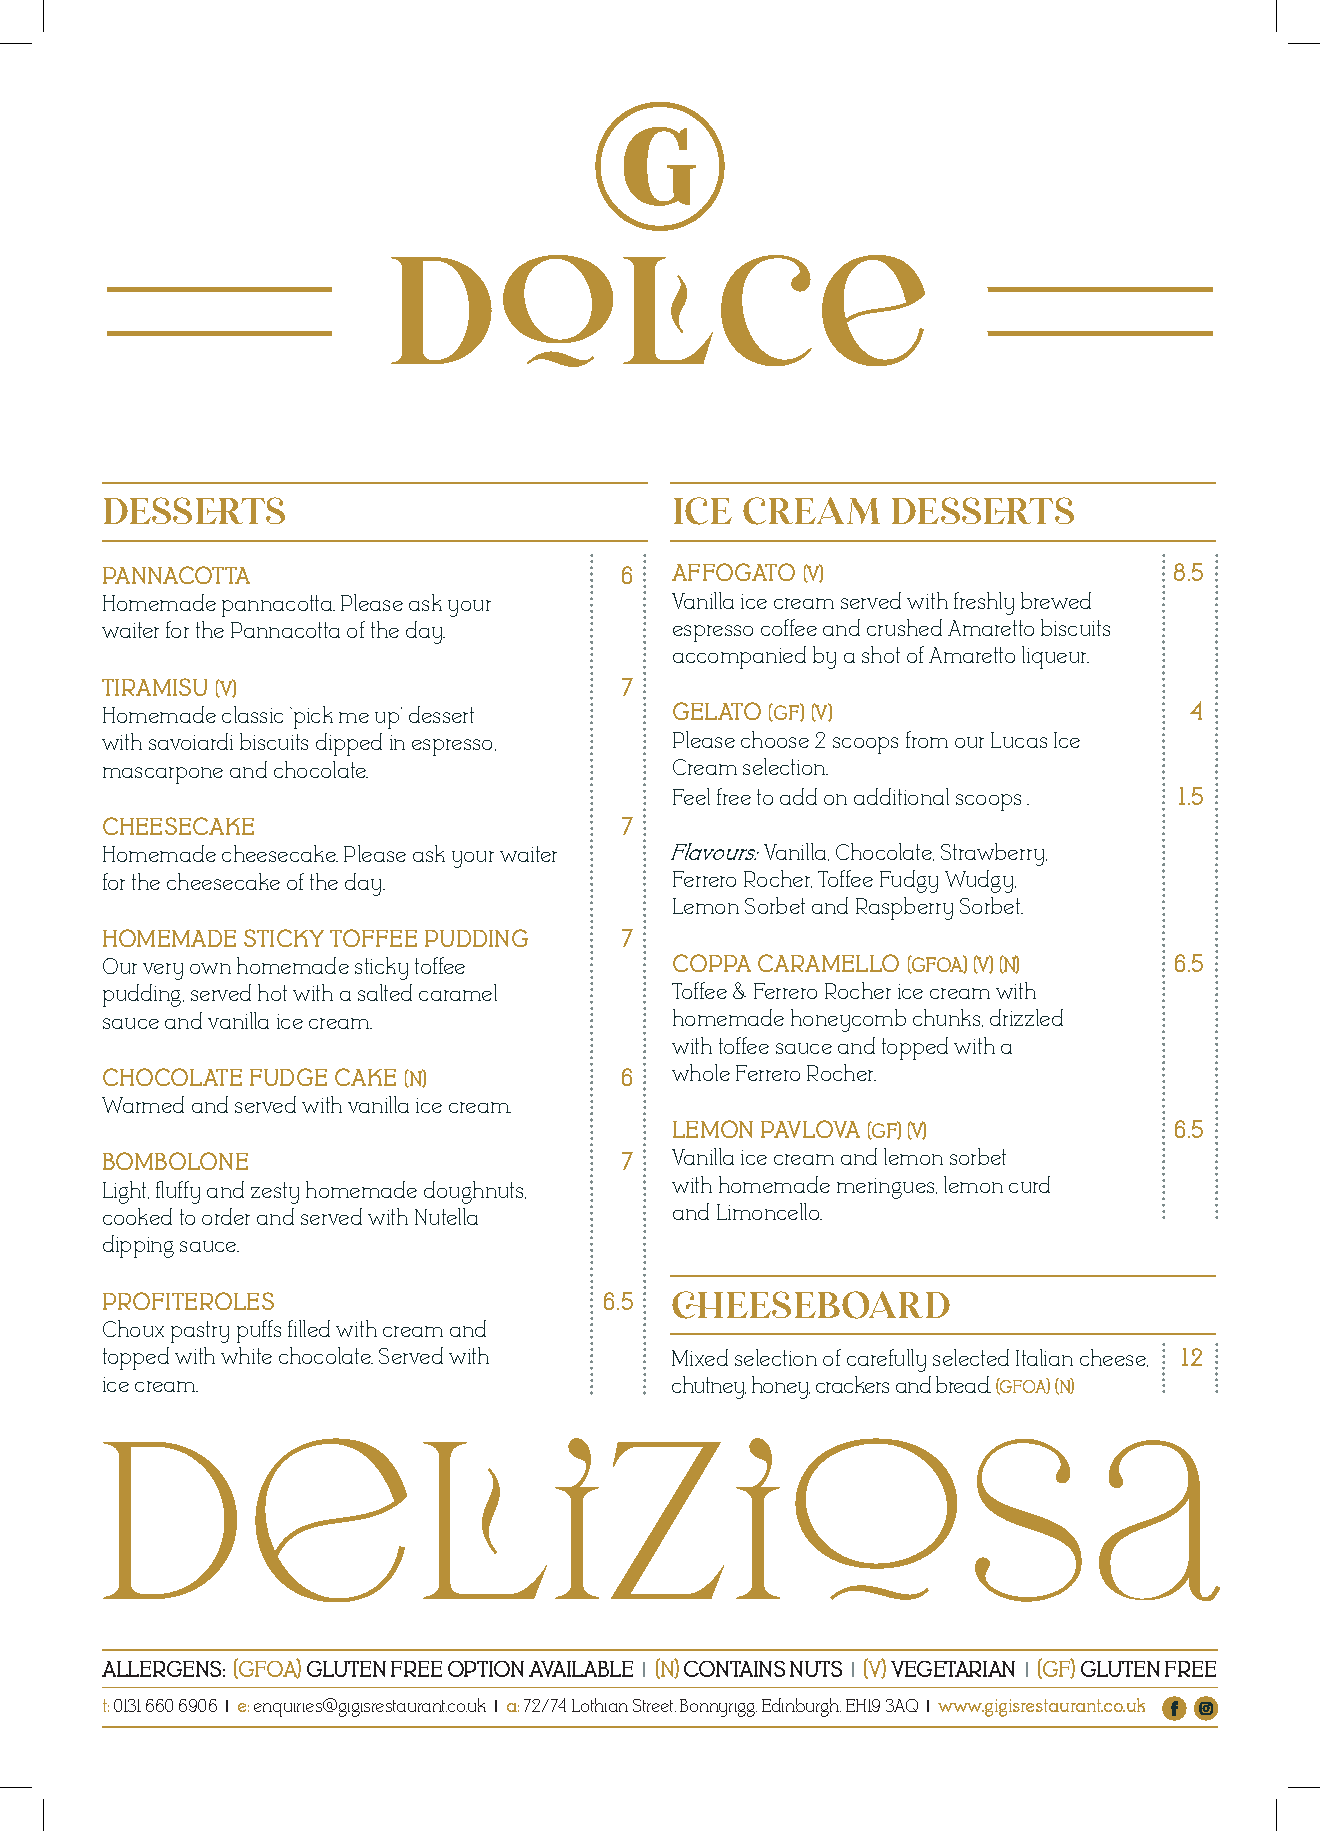  I want to click on AVAILABLE, so click(581, 1669).
